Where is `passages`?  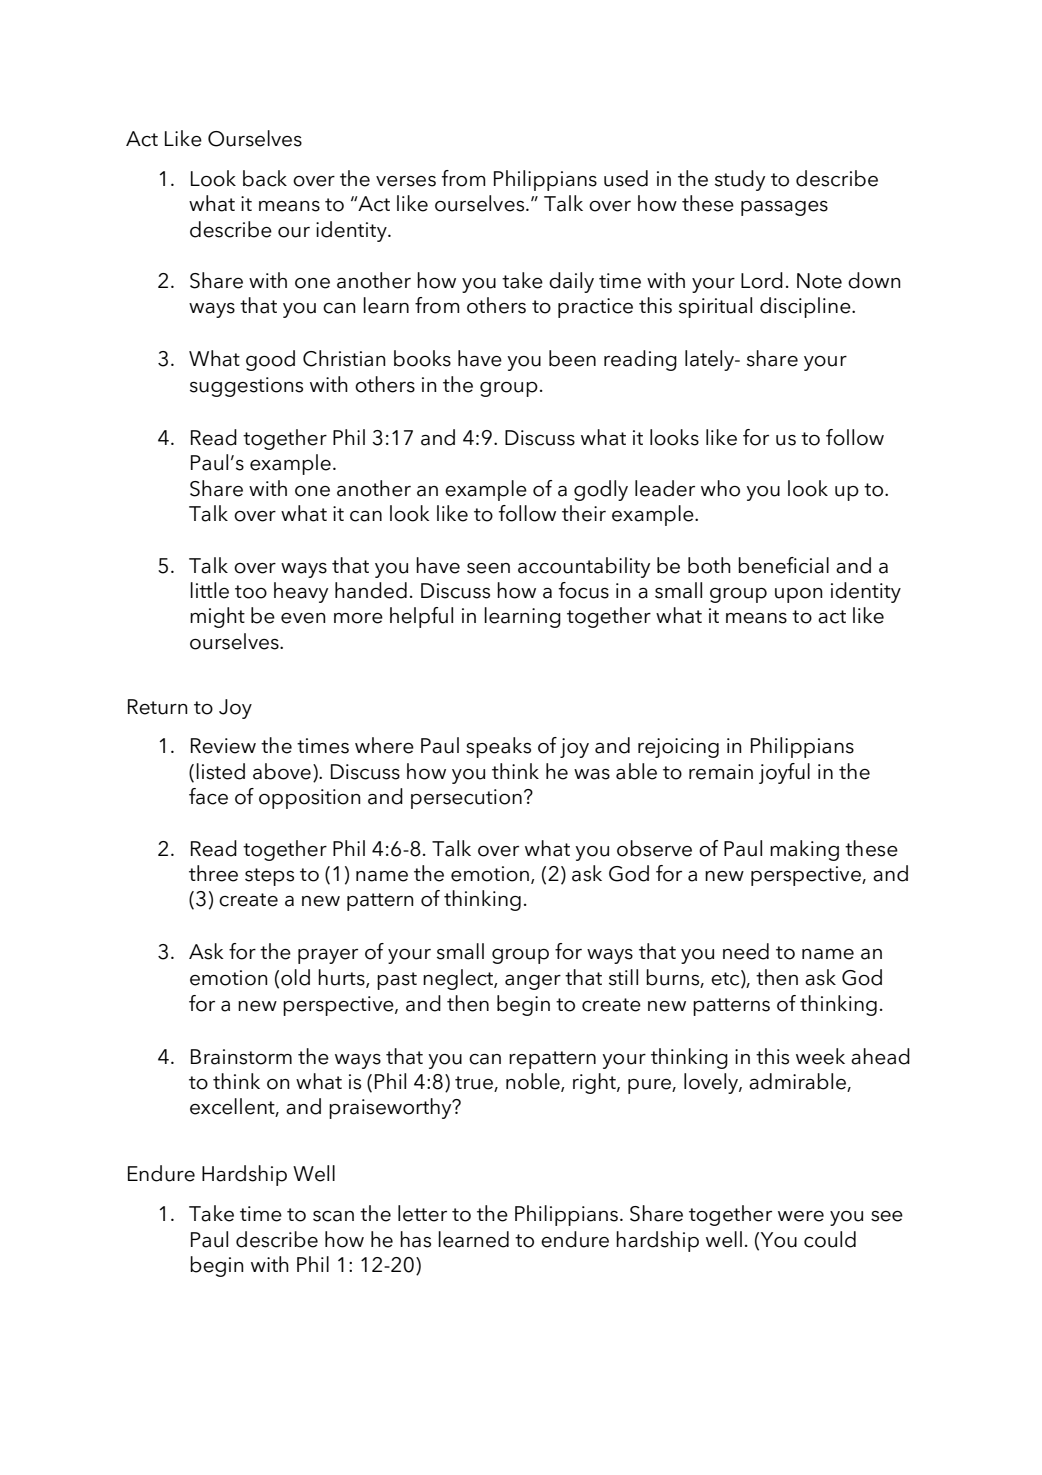
passages is located at coordinates (784, 208).
